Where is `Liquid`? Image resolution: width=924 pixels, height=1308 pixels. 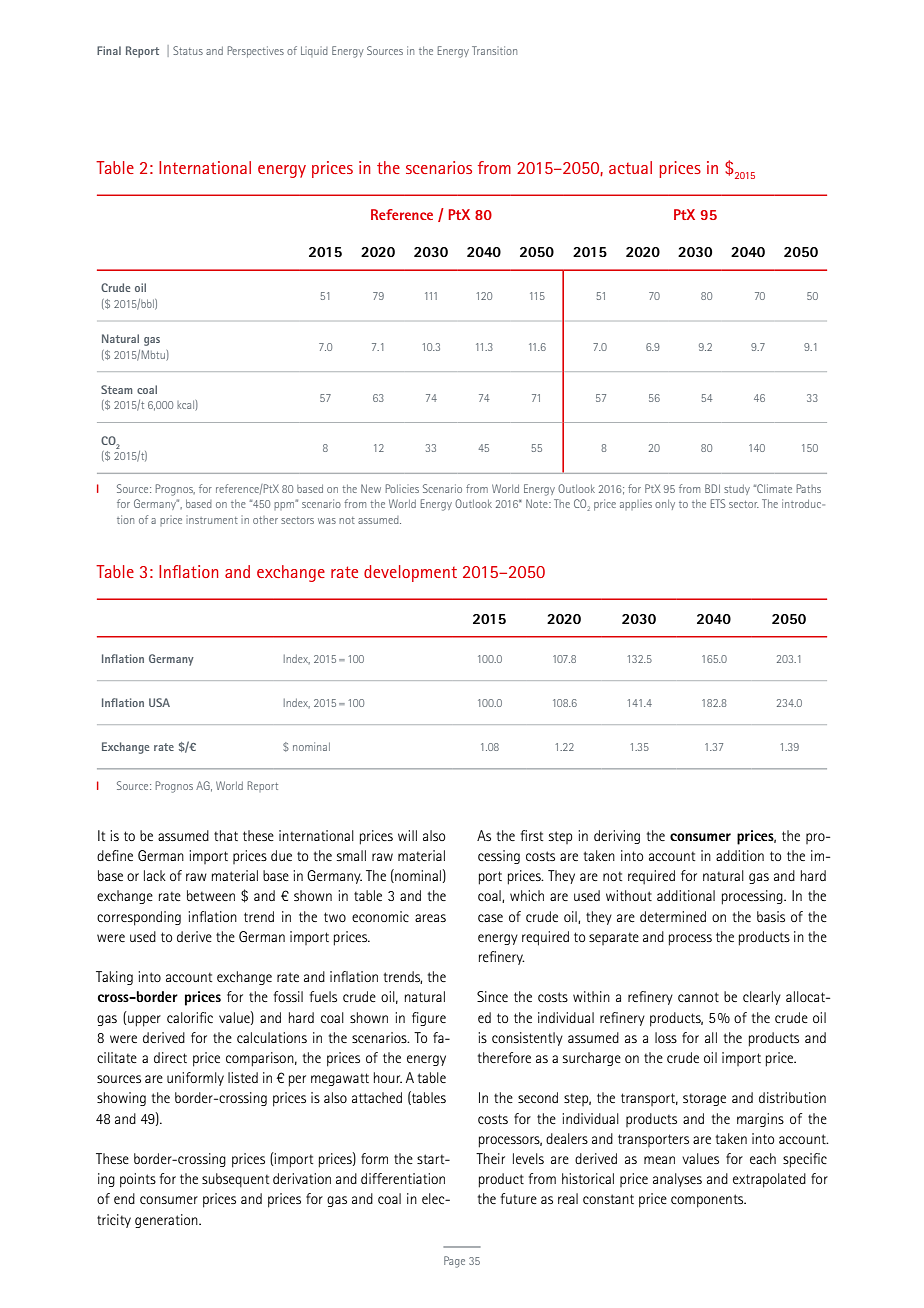
Liquid is located at coordinates (314, 51).
